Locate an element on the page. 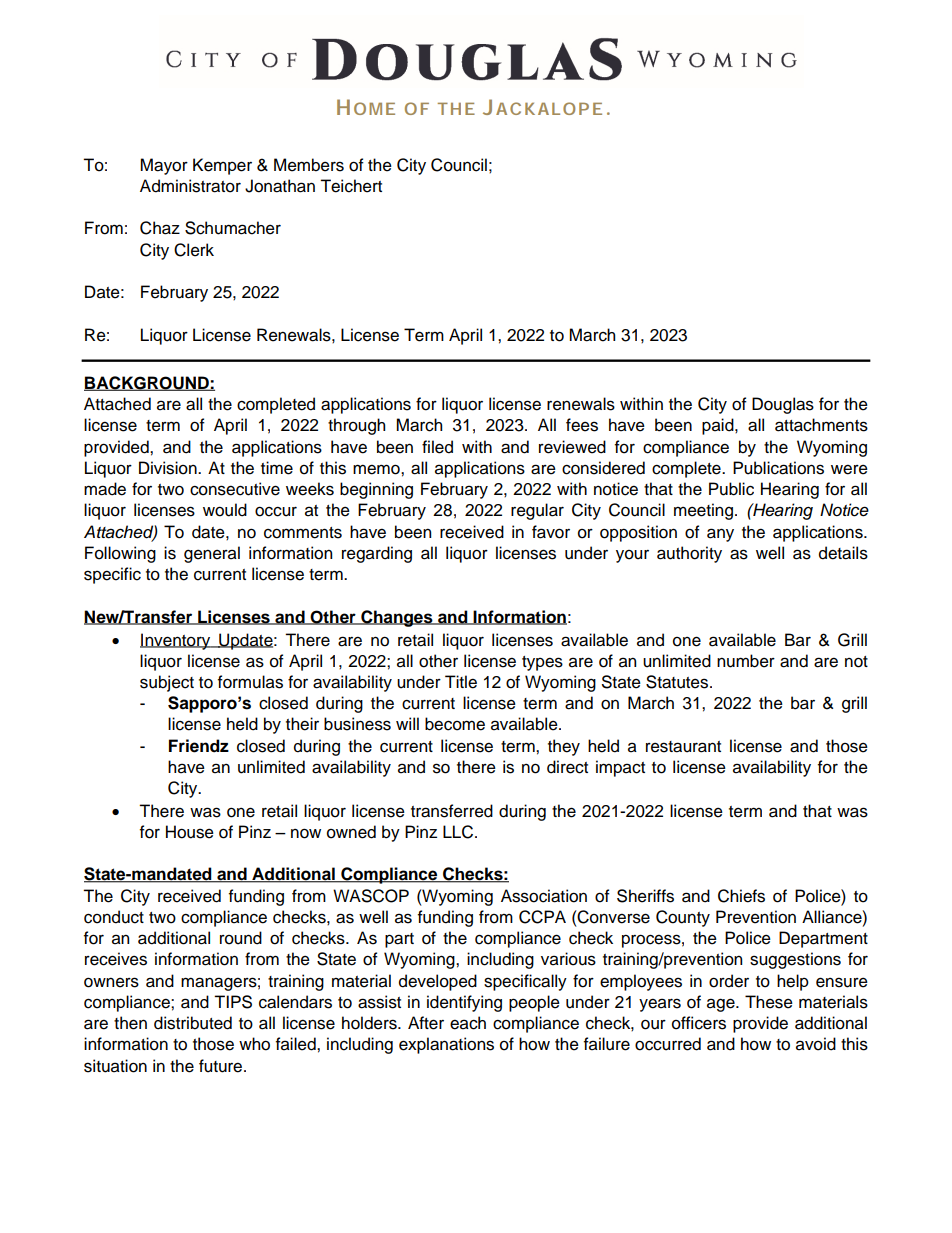 The image size is (952, 1233). Inventory is located at coordinates (176, 641).
